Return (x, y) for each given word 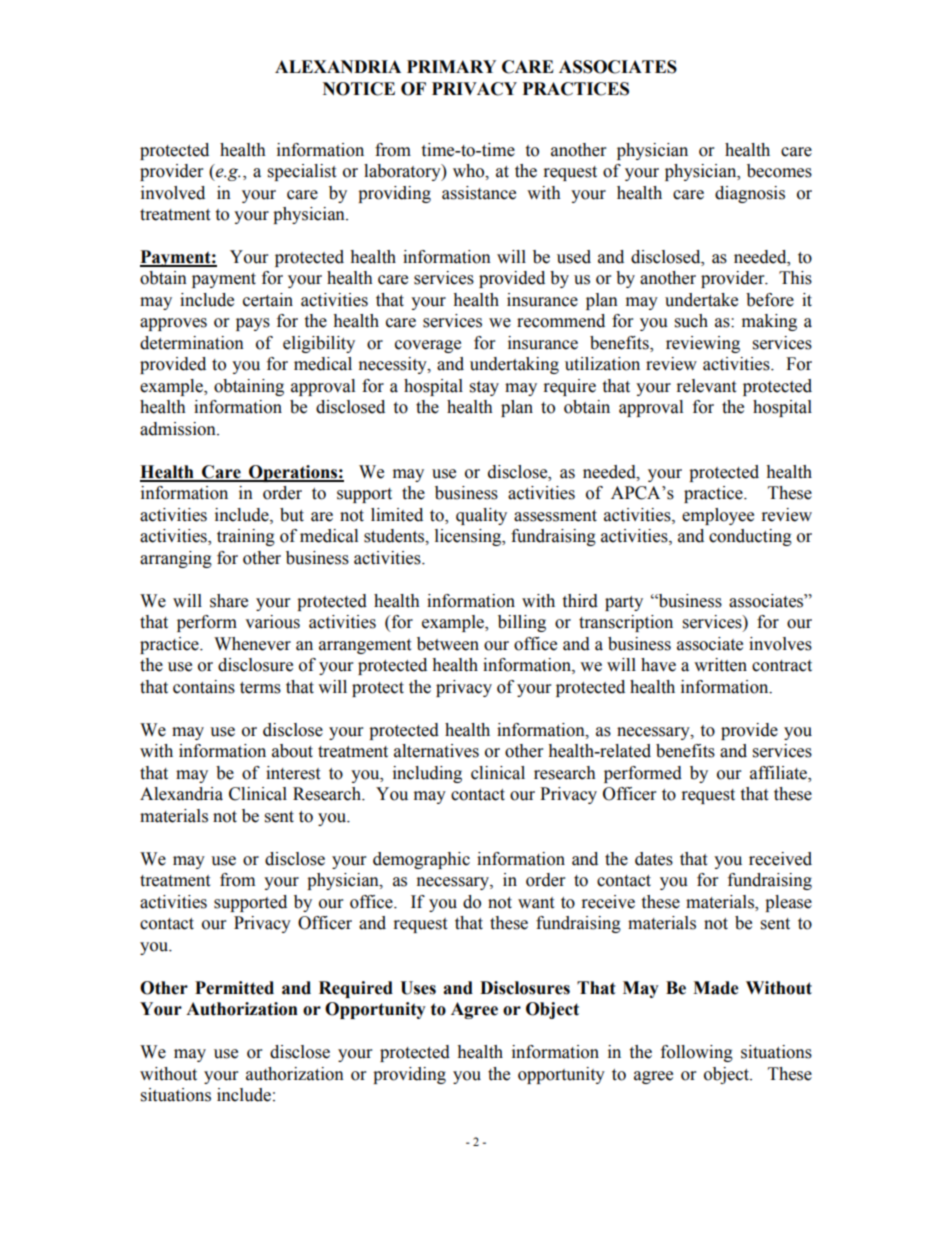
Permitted (234, 988)
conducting (750, 537)
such (691, 321)
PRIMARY (451, 66)
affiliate (779, 774)
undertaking (514, 365)
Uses (418, 988)
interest (293, 773)
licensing (469, 537)
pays (253, 324)
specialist (302, 172)
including (427, 774)
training (246, 537)
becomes (779, 171)
